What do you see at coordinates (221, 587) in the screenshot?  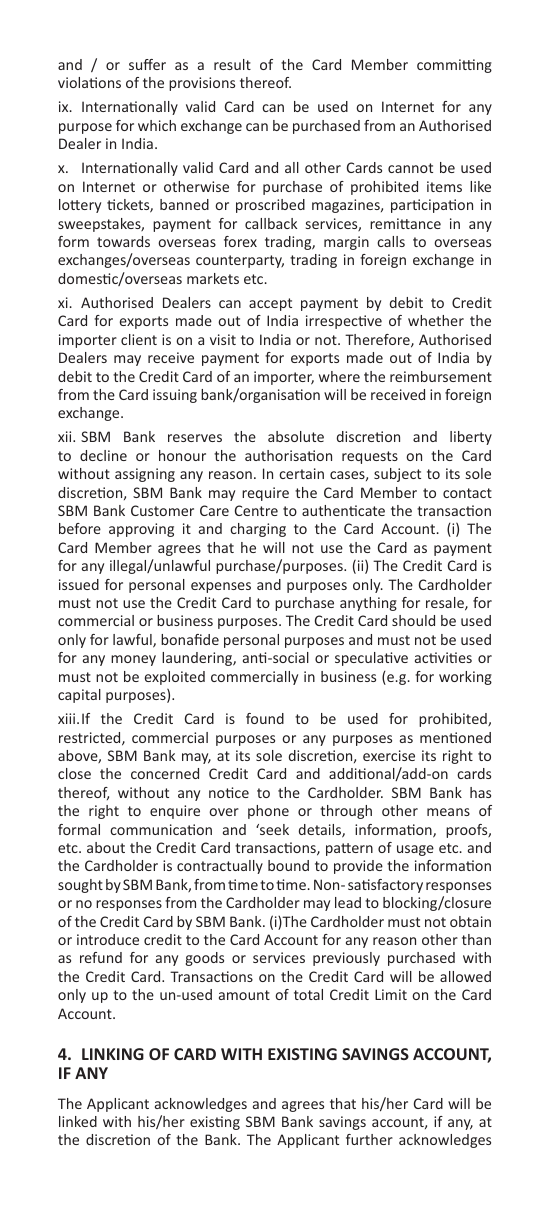 I see `expenses` at bounding box center [221, 587].
